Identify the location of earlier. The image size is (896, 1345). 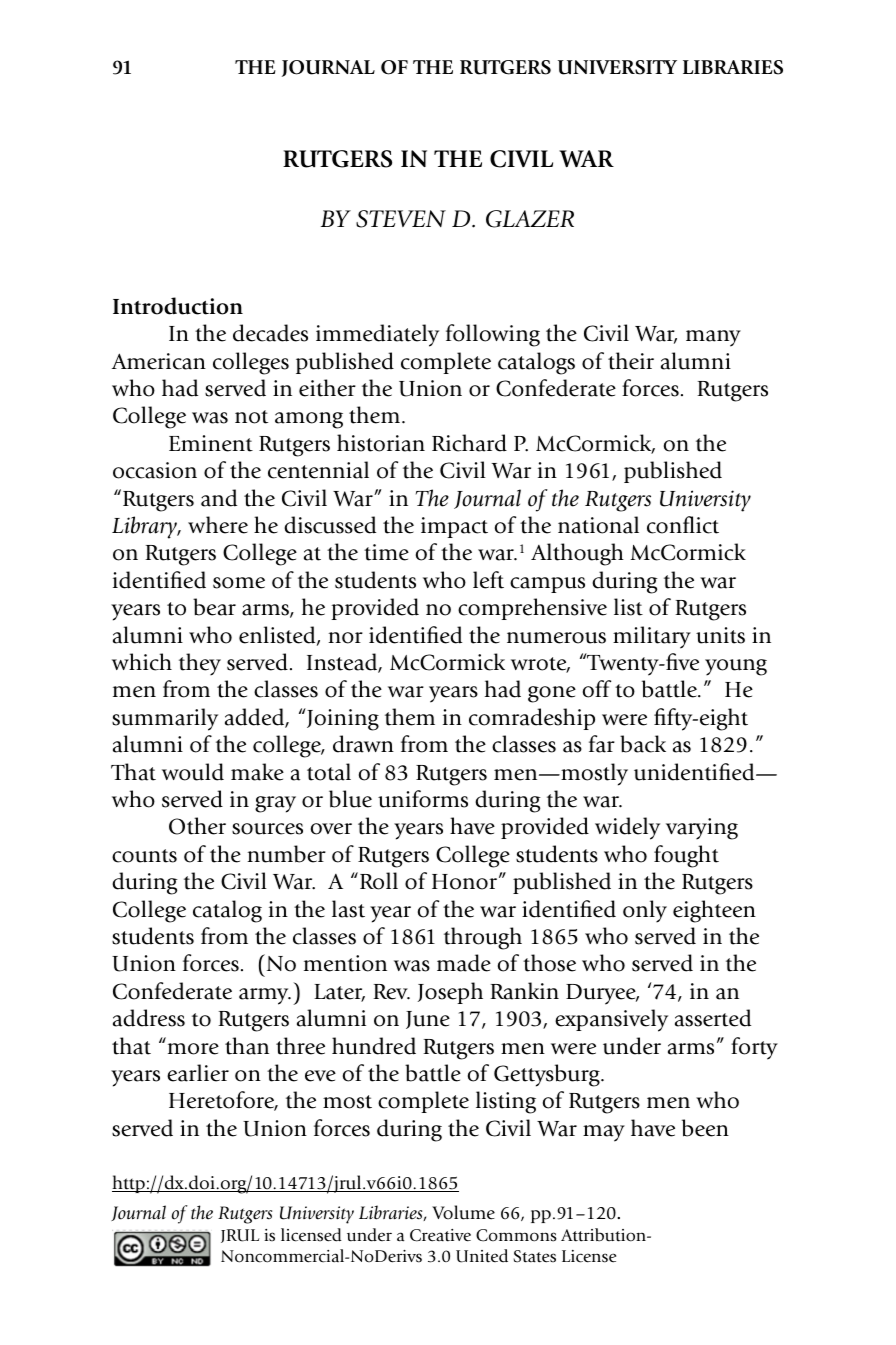
(198, 1073).
